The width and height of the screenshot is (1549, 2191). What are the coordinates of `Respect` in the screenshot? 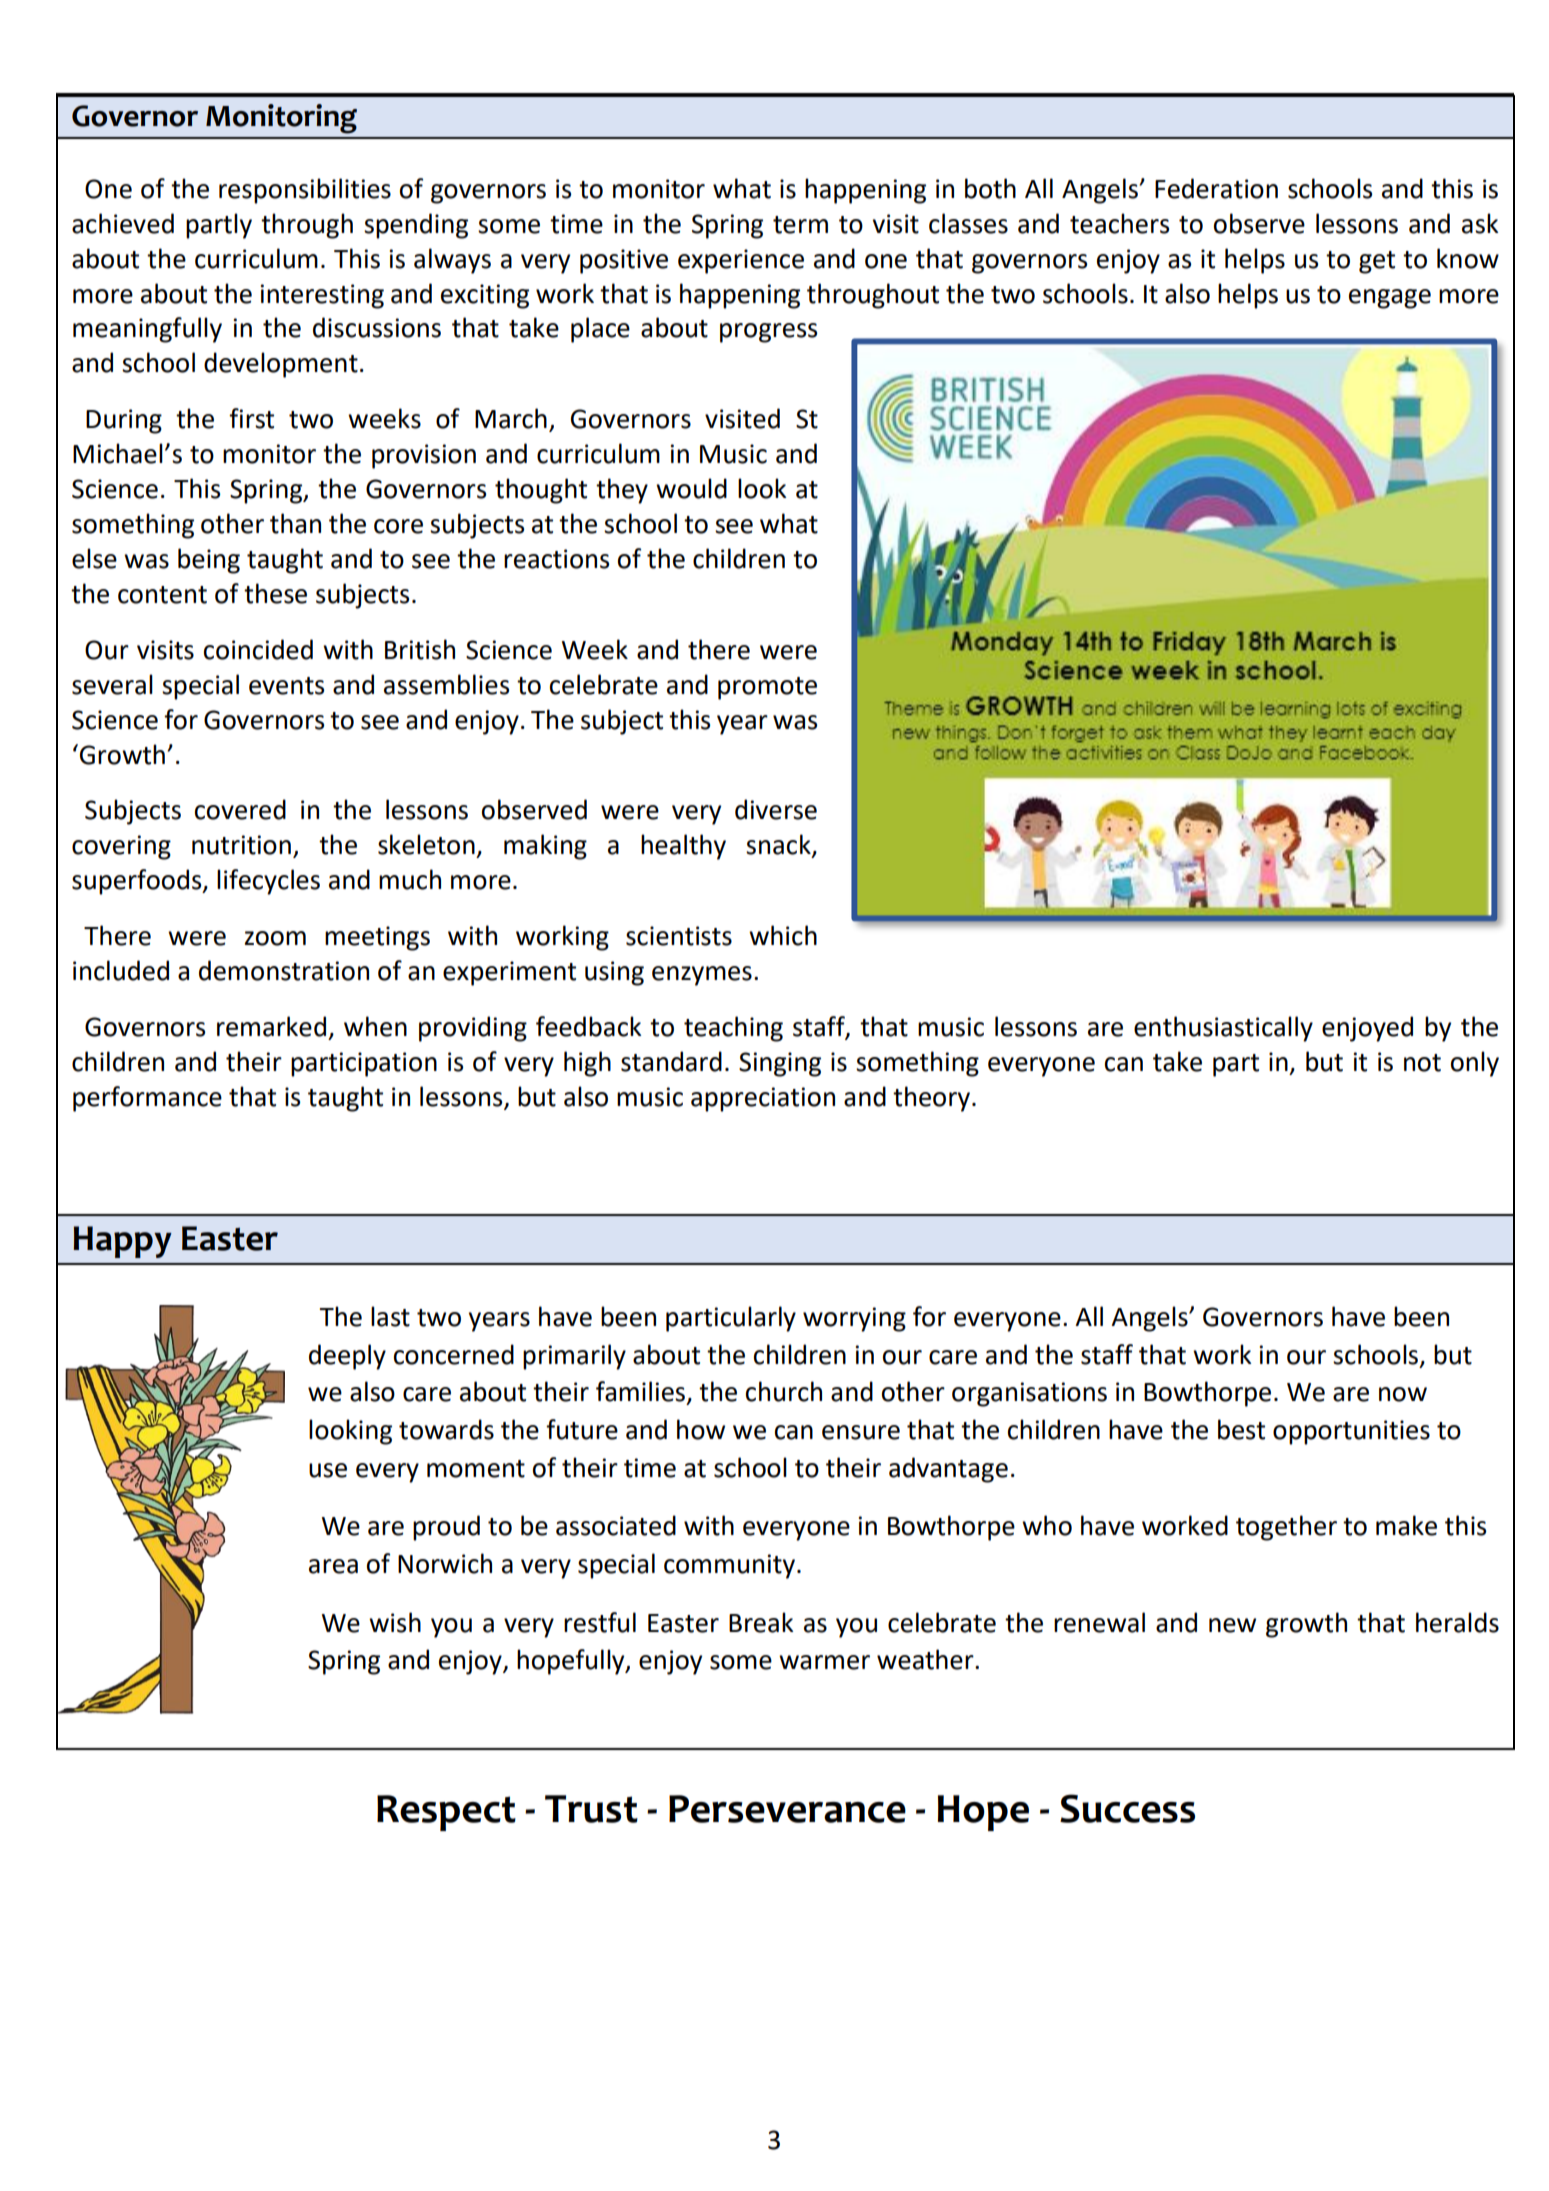 It's located at (446, 1813).
